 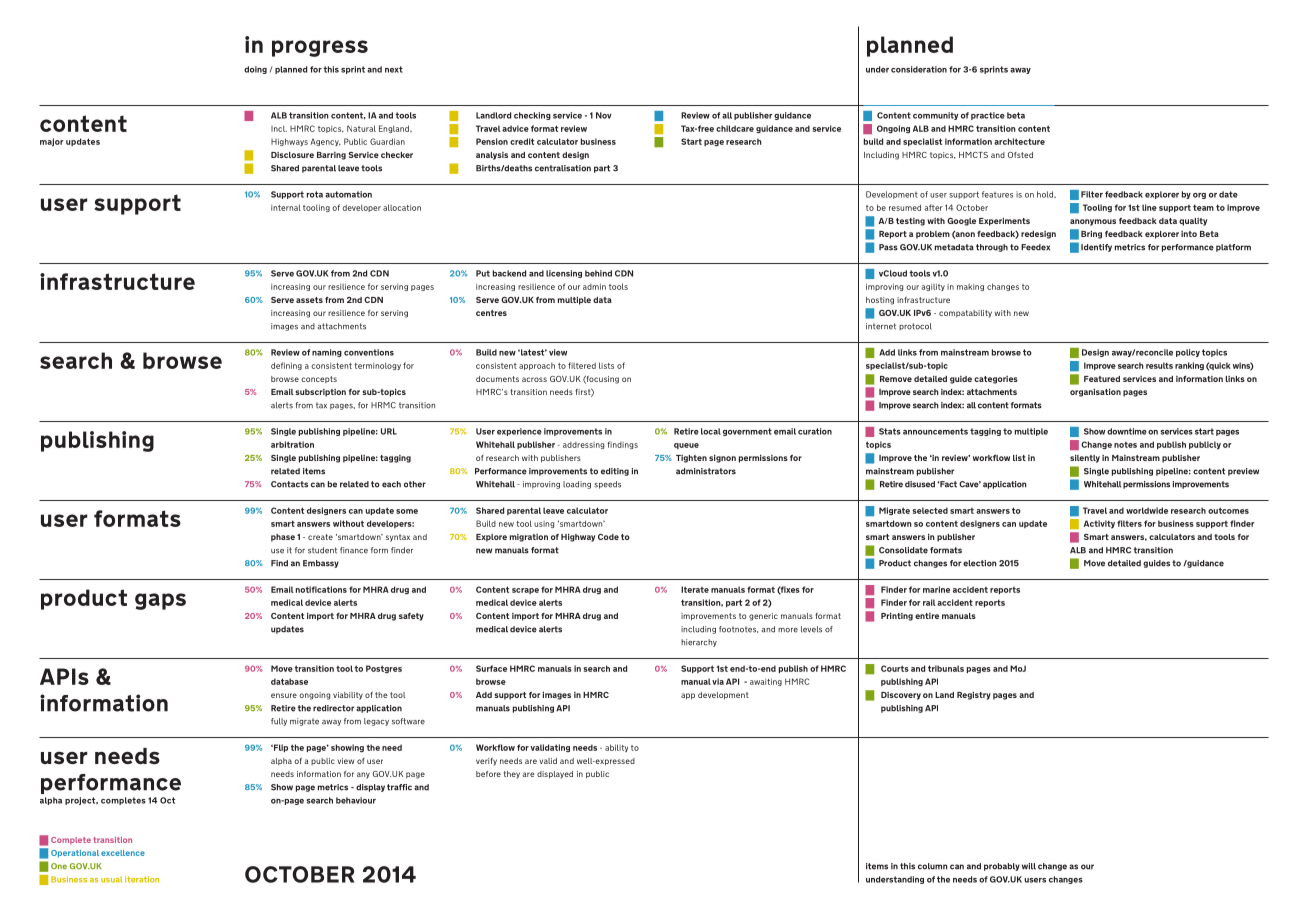 What do you see at coordinates (255, 70) in the document?
I see `doing` at bounding box center [255, 70].
